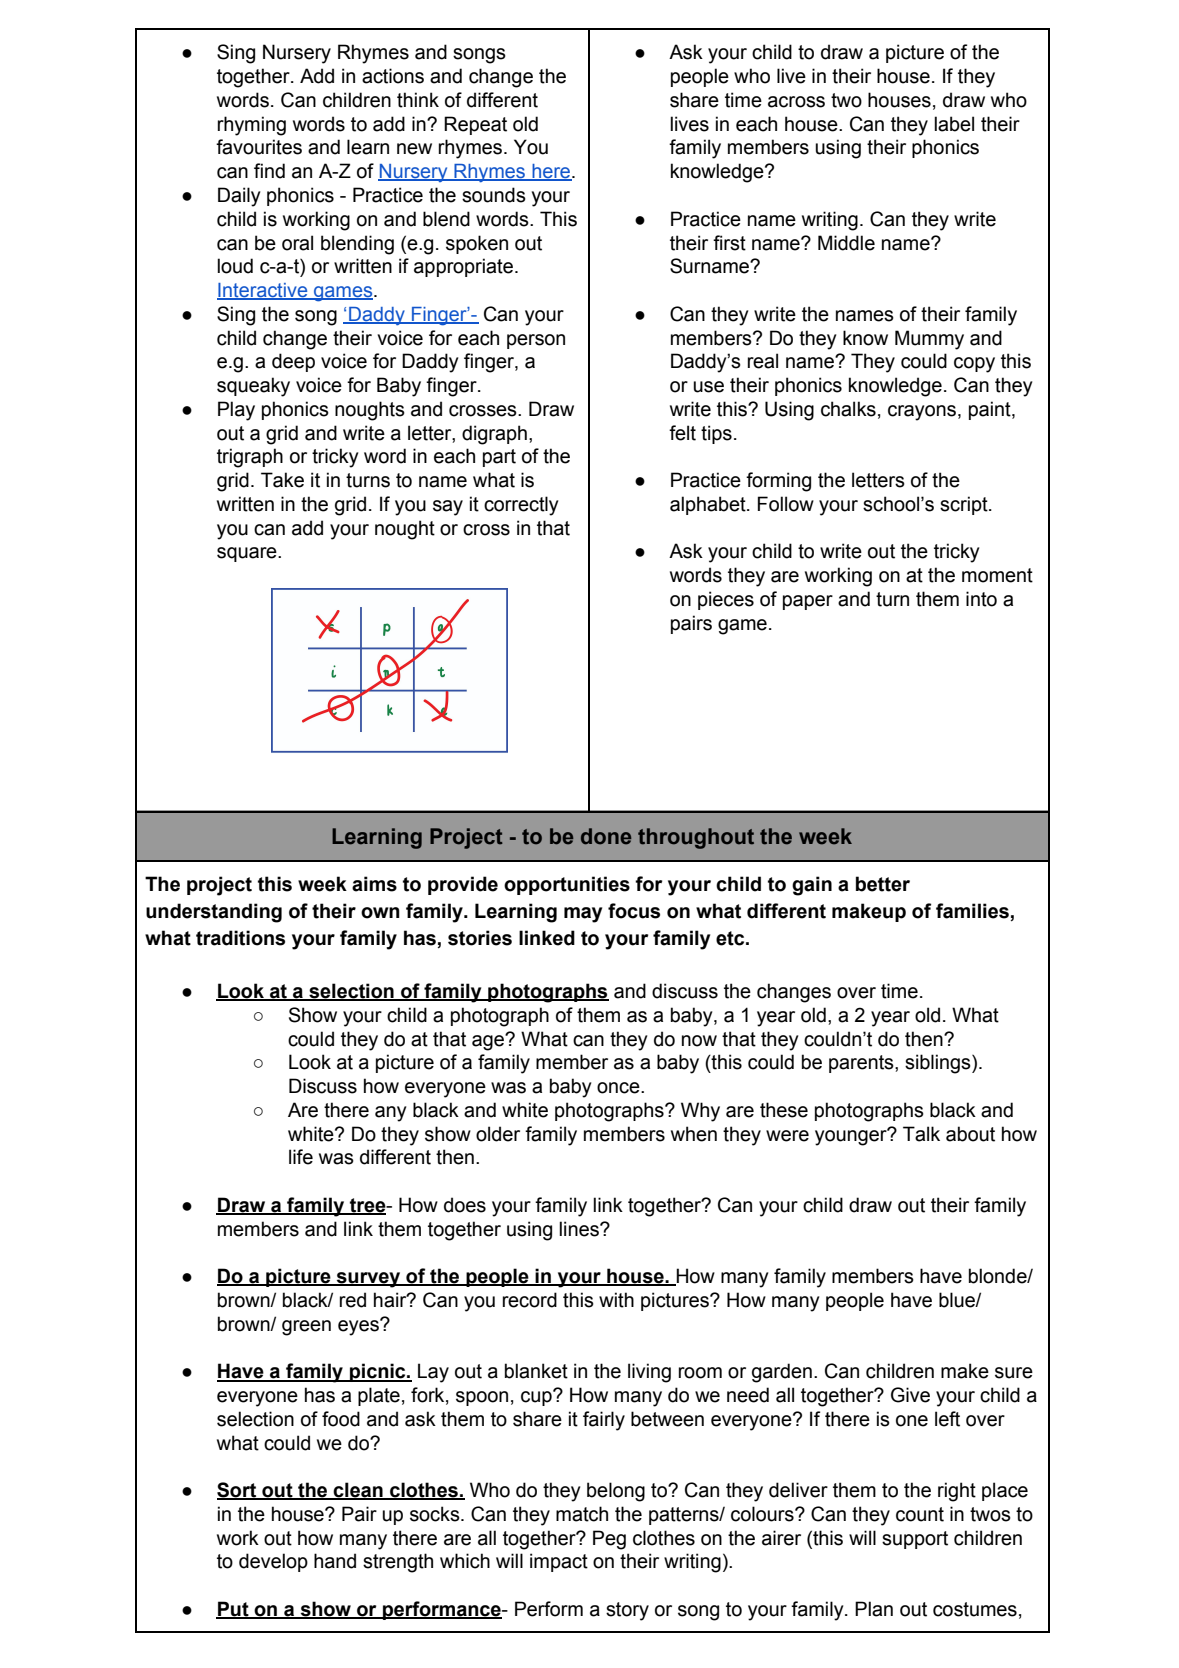  I want to click on life, so click(301, 1157).
